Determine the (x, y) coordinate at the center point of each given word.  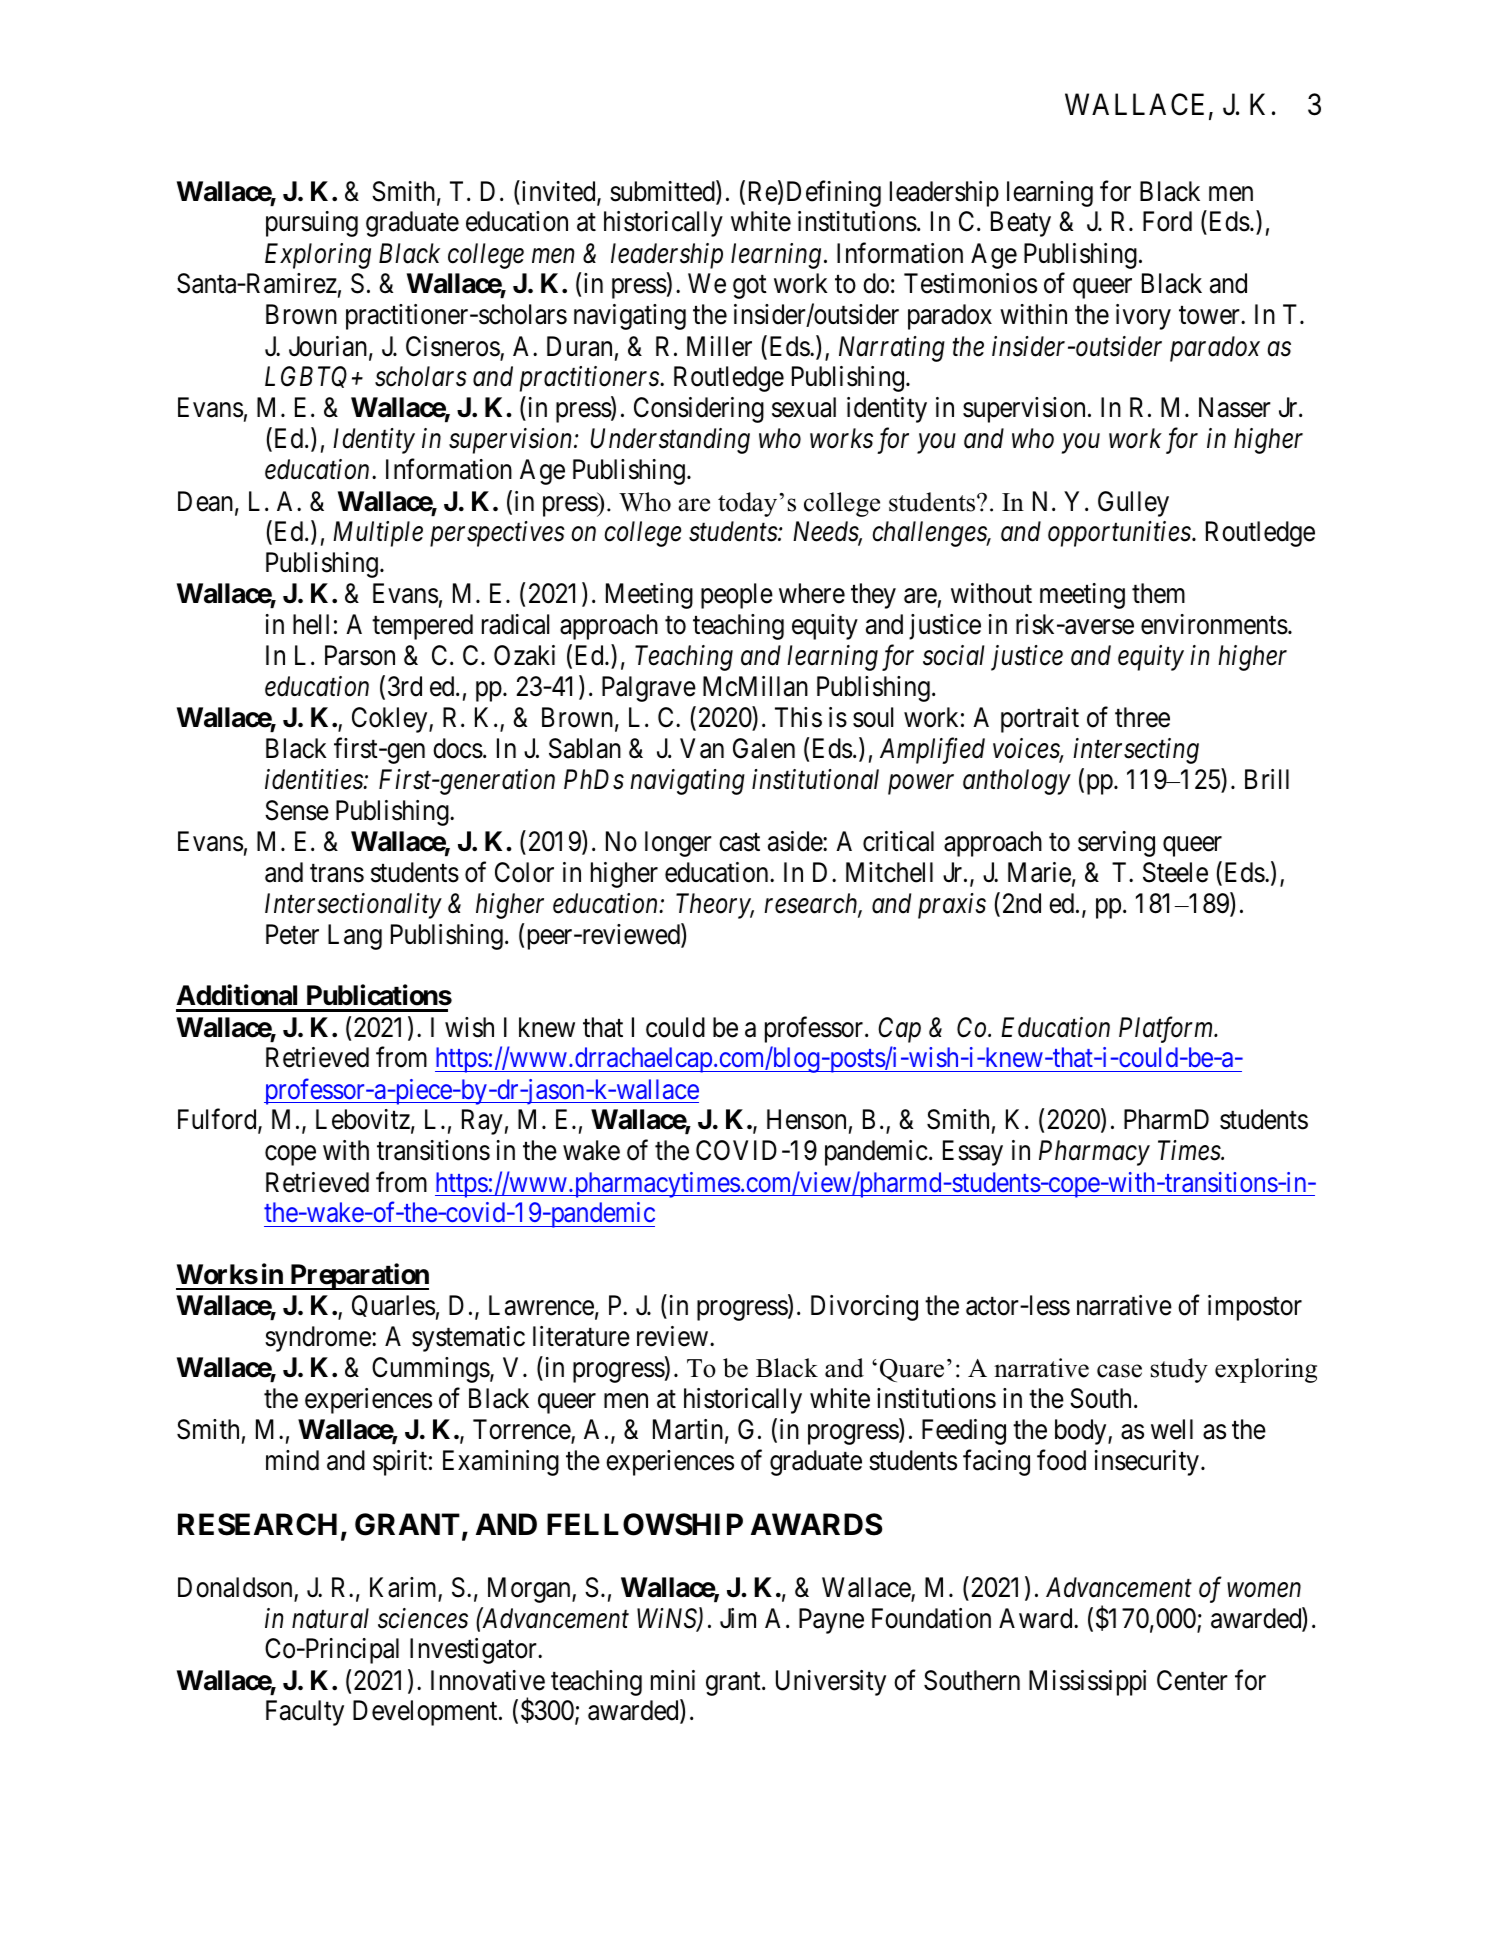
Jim (738, 1618)
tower (1210, 316)
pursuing (312, 224)
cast (739, 842)
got (750, 287)
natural (330, 1618)
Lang (355, 937)
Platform (1167, 1029)
